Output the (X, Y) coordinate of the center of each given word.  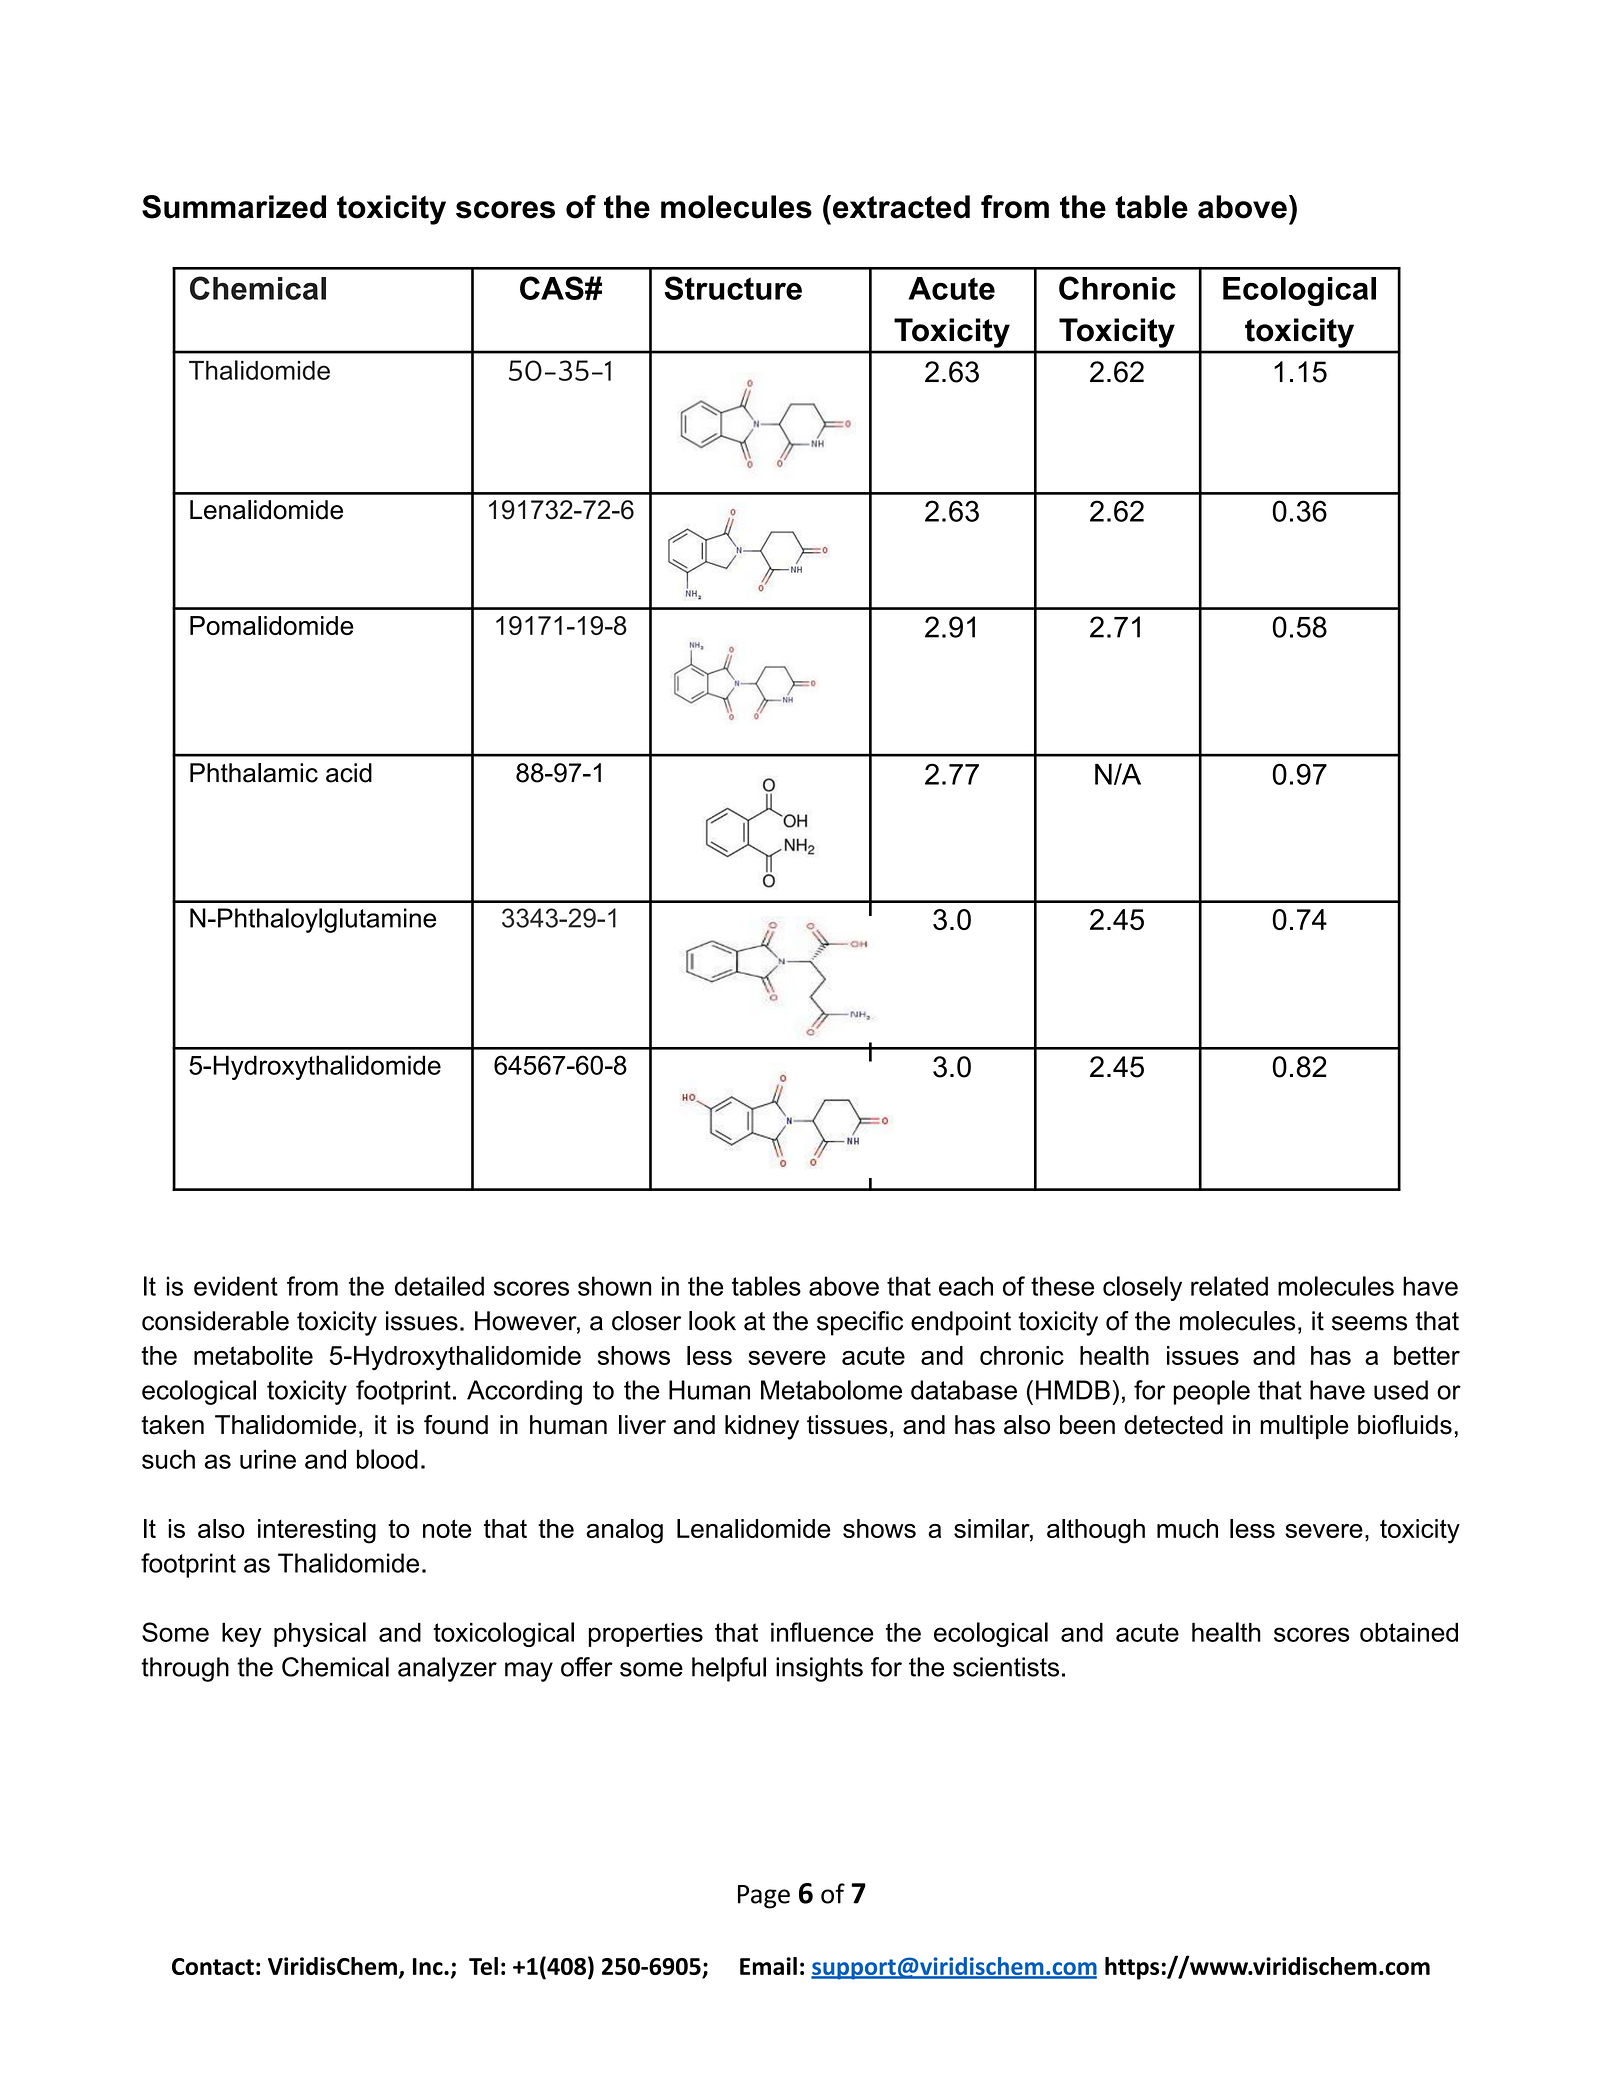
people (1211, 1392)
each (966, 1286)
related (1229, 1286)
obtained (1409, 1632)
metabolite (253, 1355)
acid (349, 773)
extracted (901, 207)
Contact (213, 1966)
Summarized (234, 207)
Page (764, 1897)
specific (860, 1323)
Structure (733, 288)
